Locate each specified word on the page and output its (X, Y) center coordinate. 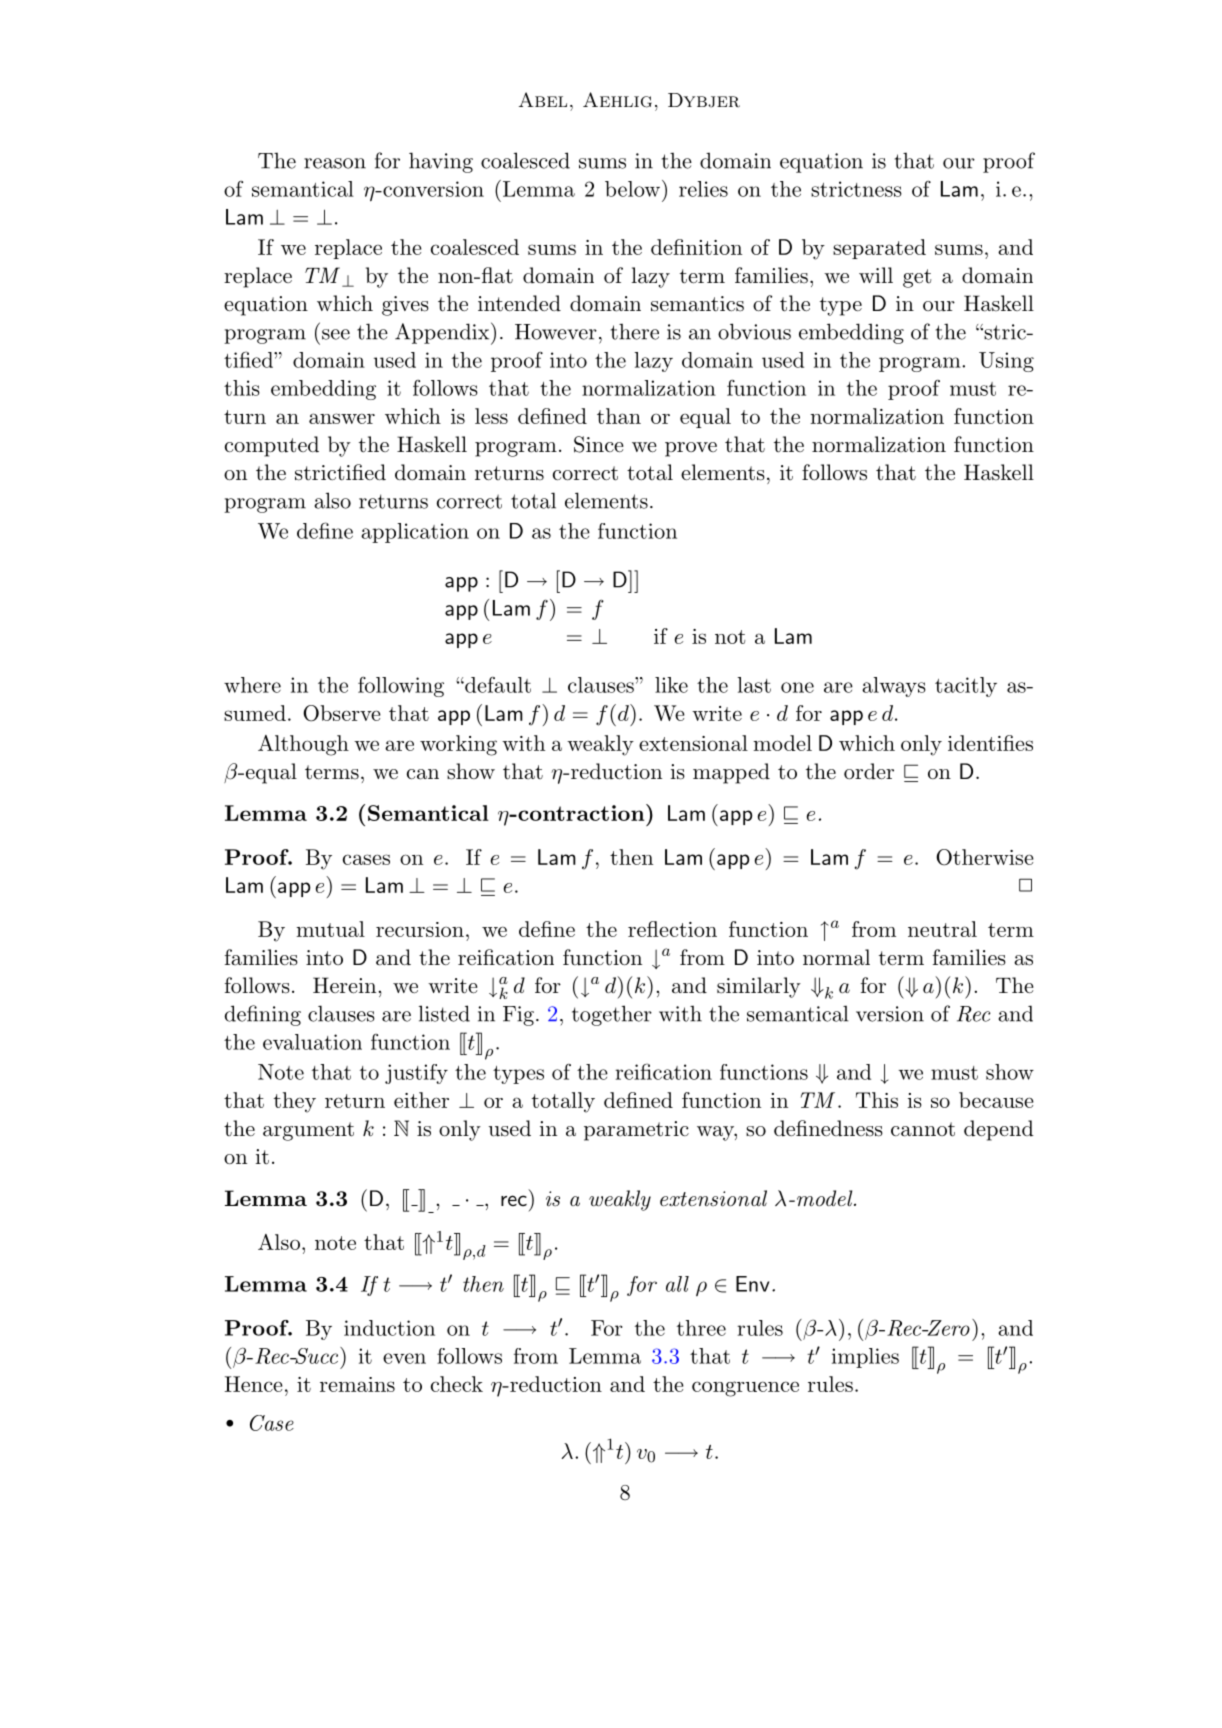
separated (879, 249)
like (671, 685)
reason (335, 163)
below (632, 189)
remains (357, 1384)
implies (865, 1358)
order (869, 771)
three (701, 1328)
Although (303, 745)
